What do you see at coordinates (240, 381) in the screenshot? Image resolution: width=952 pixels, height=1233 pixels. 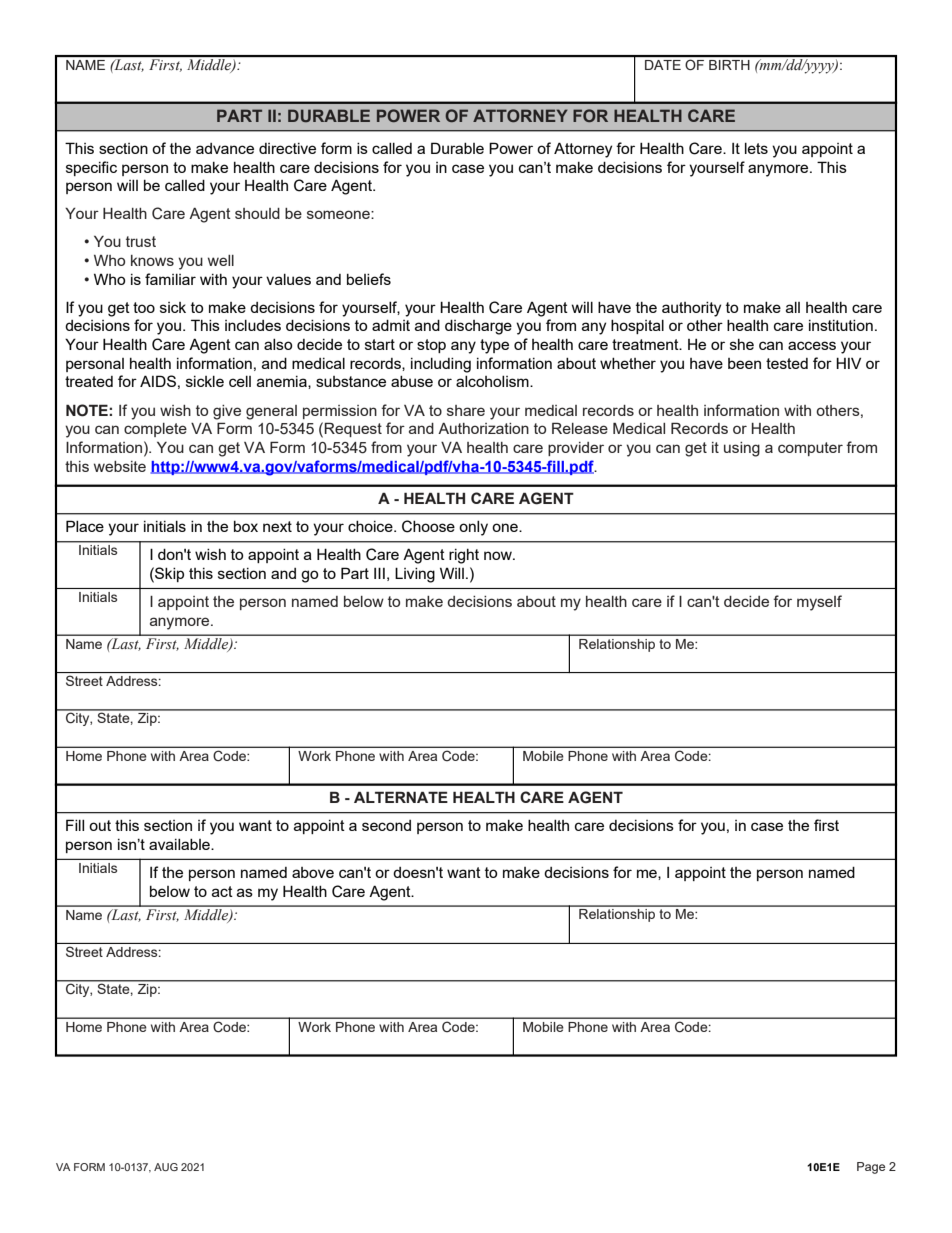 I see `cell` at bounding box center [240, 381].
